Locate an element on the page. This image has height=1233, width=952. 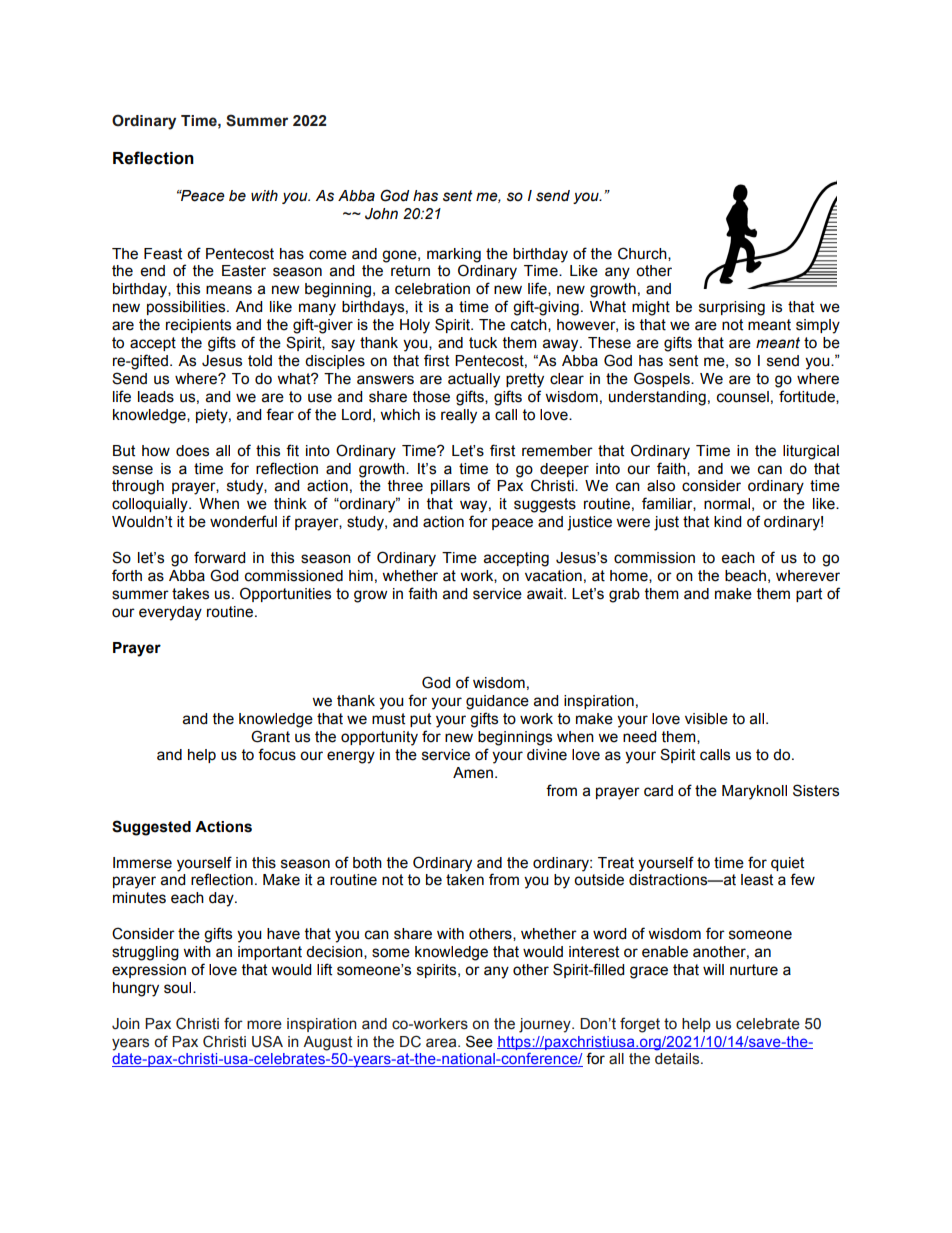
forward is located at coordinates (219, 557).
